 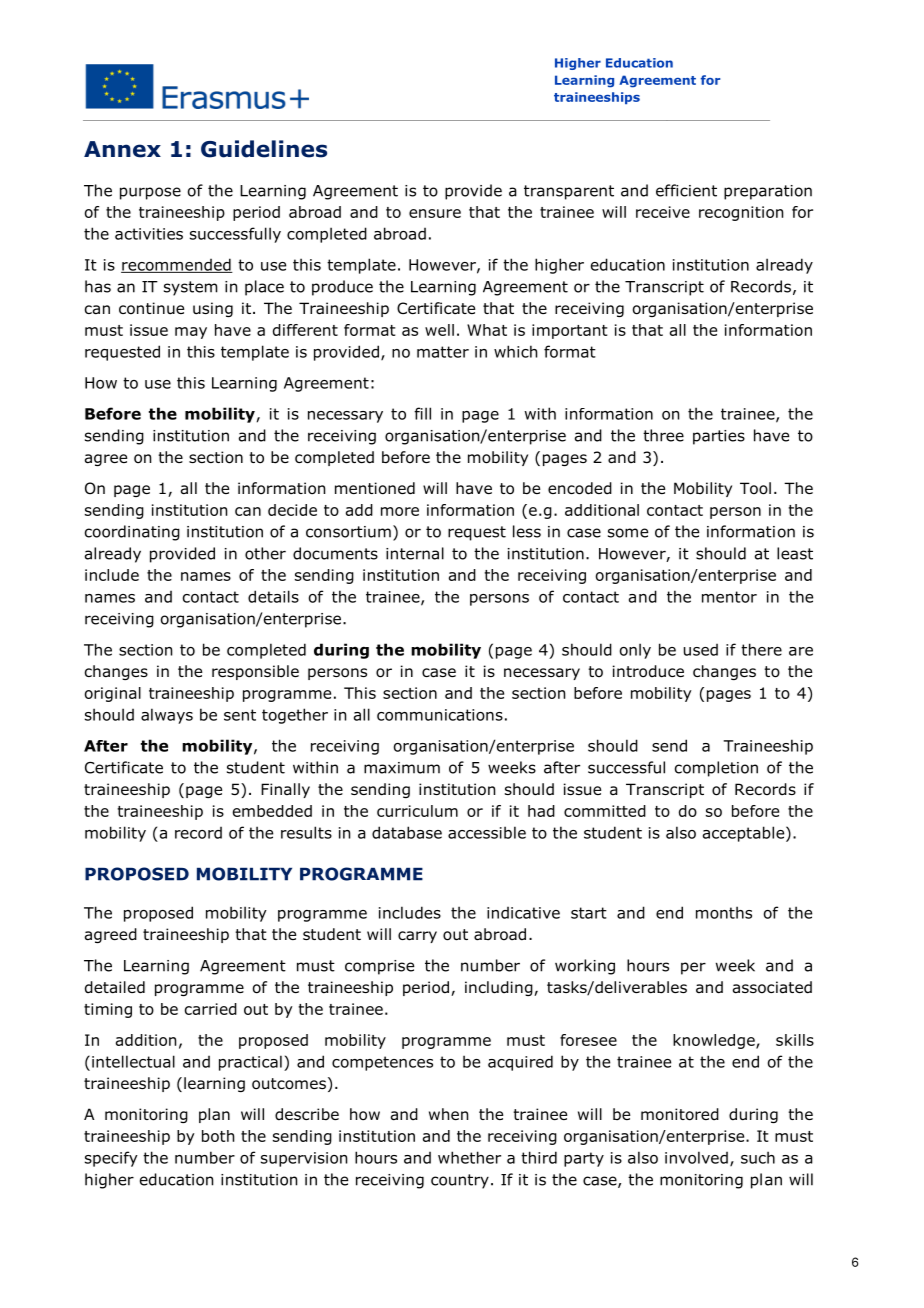 What do you see at coordinates (469, 1157) in the image?
I see `whether` at bounding box center [469, 1157].
